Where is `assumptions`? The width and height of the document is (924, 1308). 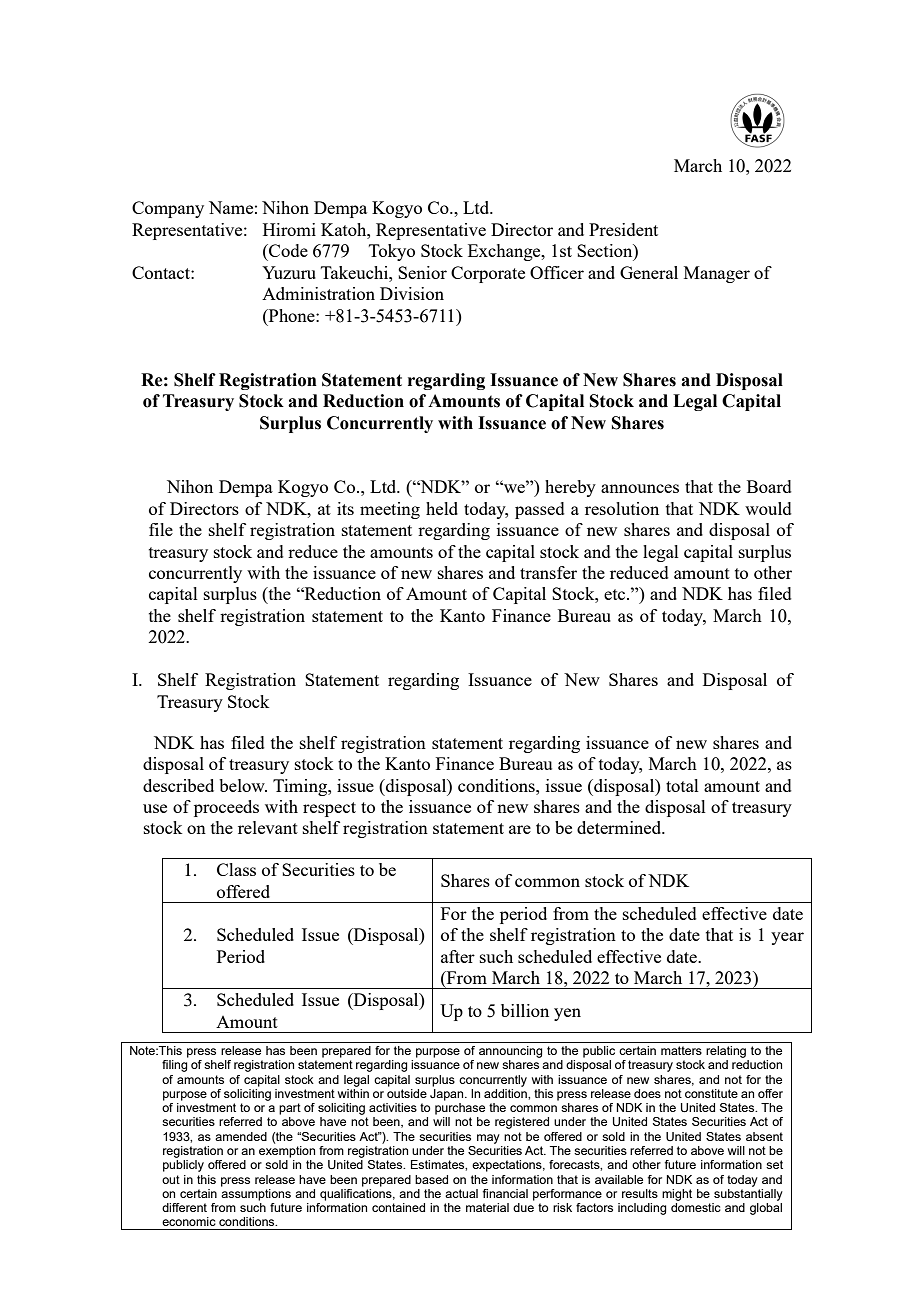 assumptions is located at coordinates (256, 1193).
